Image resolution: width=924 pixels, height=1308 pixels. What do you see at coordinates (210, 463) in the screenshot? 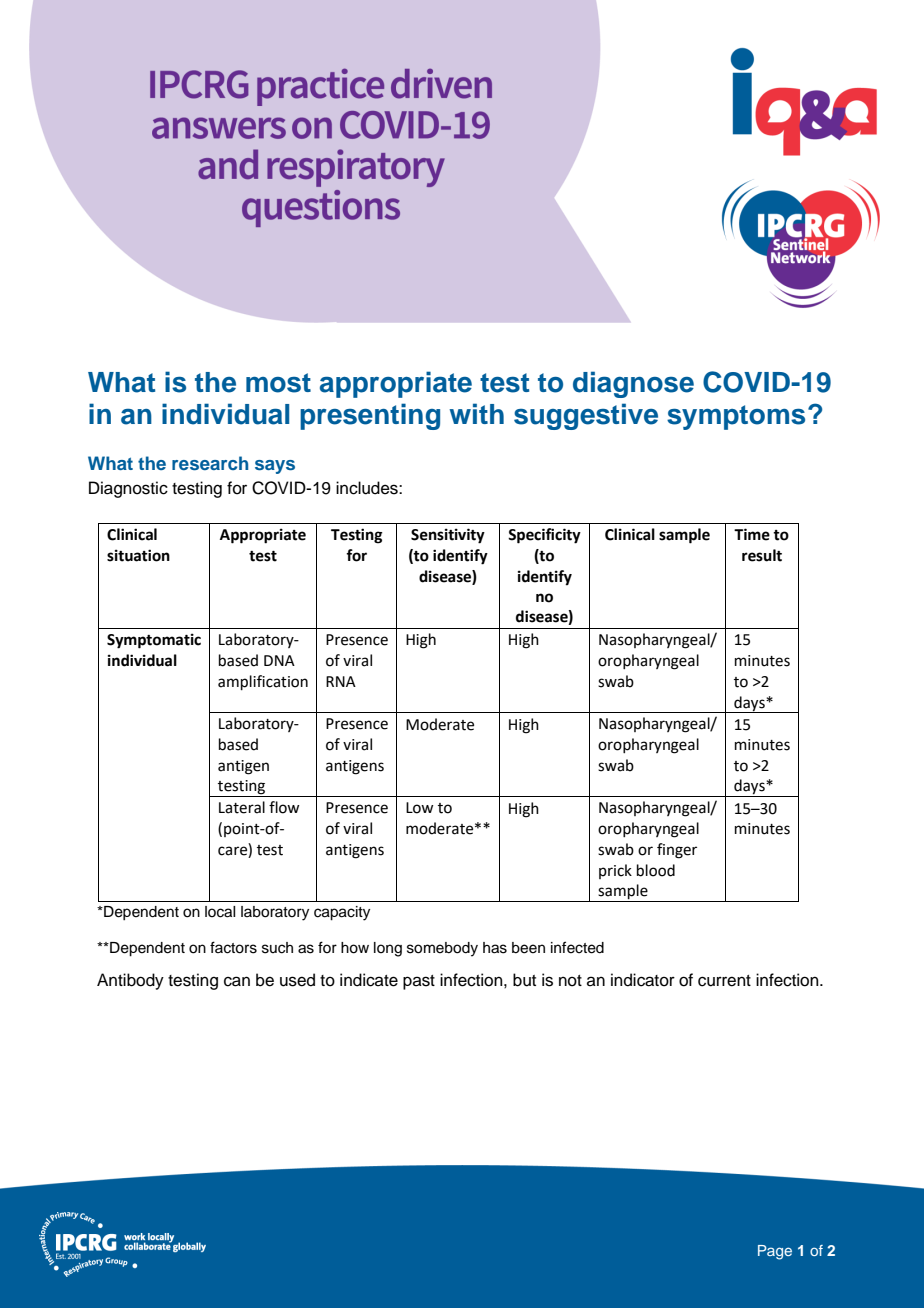
I see `research` at bounding box center [210, 463].
